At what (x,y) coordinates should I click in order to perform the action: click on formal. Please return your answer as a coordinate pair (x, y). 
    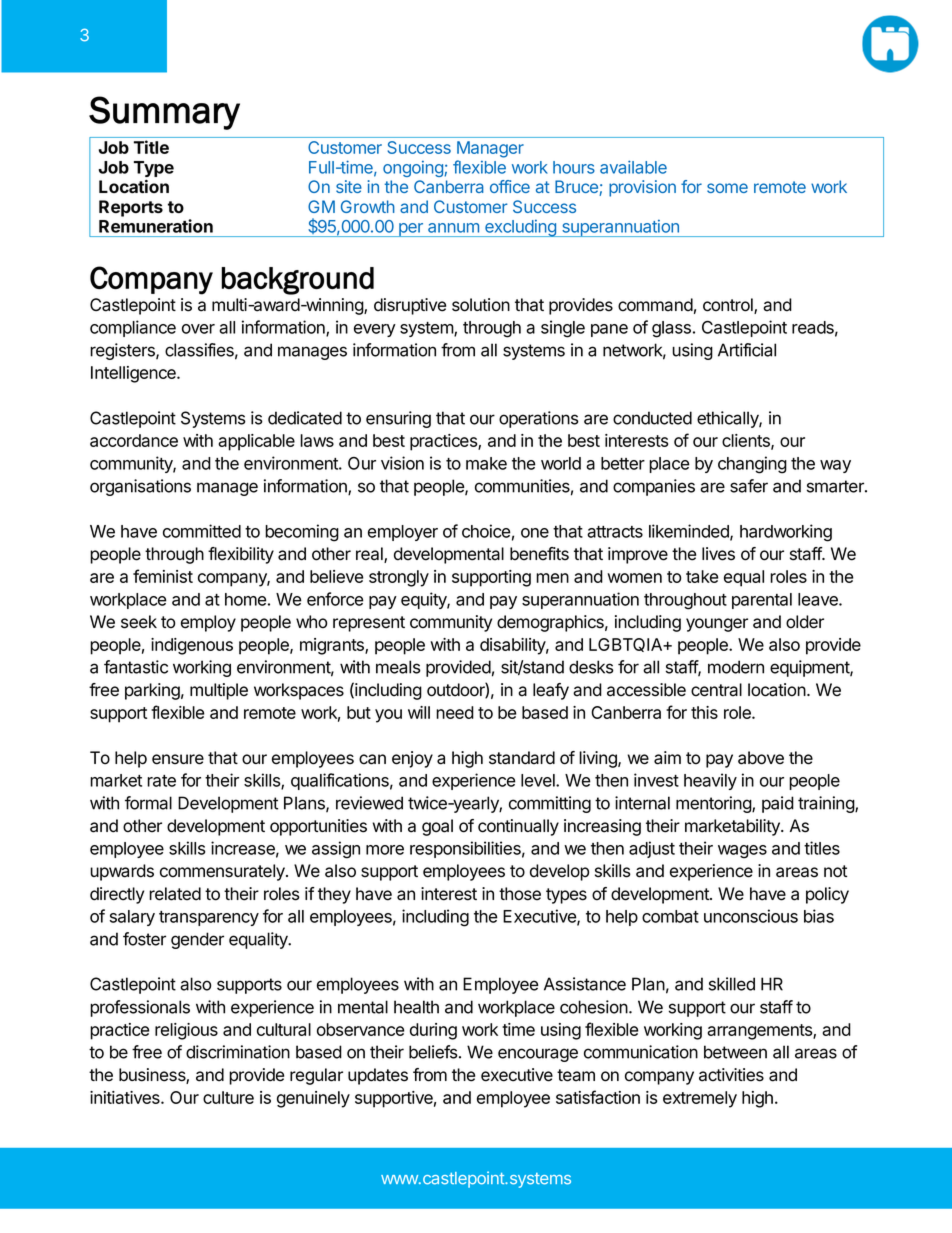
    Looking at the image, I should click on (148, 803).
